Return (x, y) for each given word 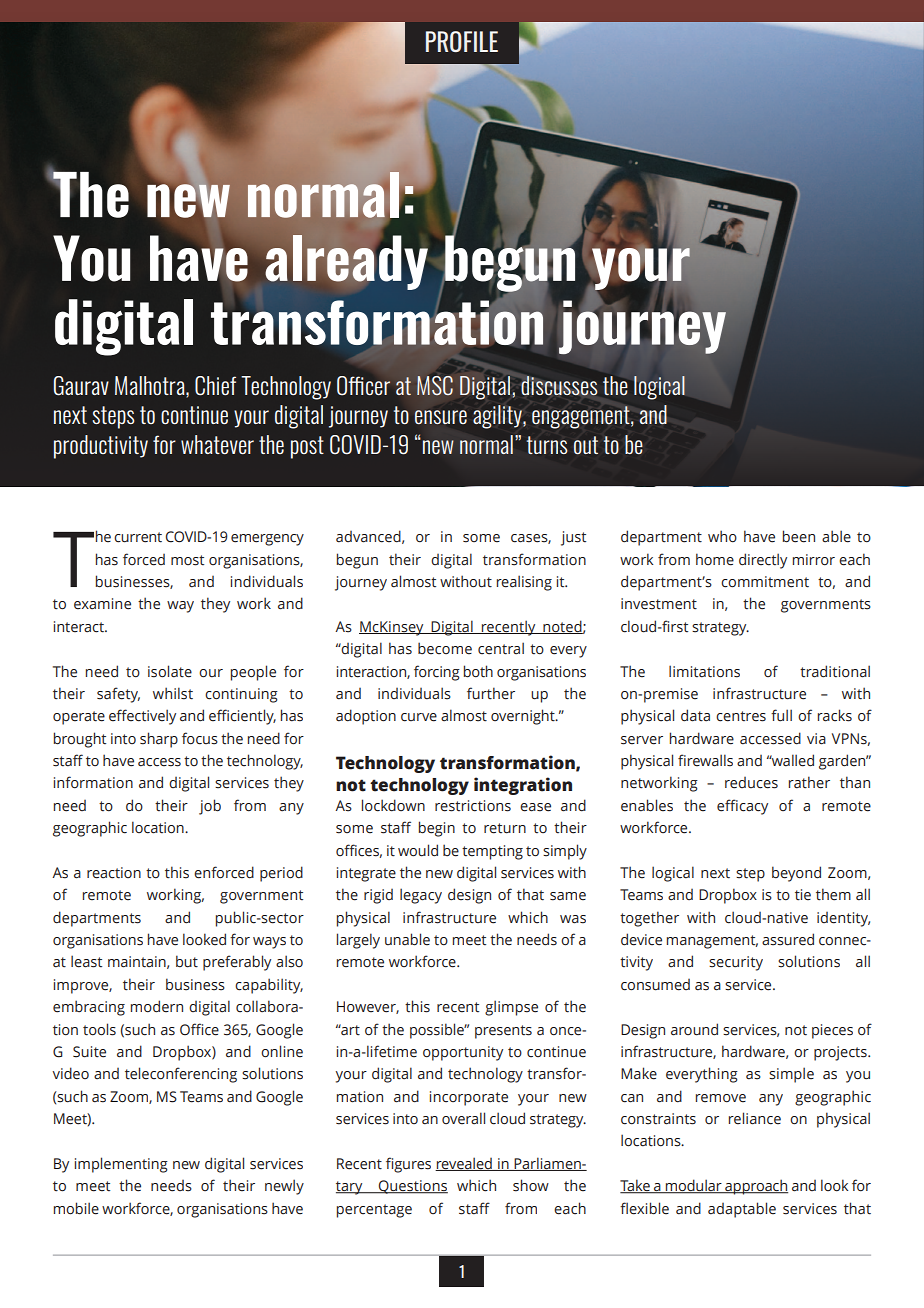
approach (755, 1187)
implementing (121, 1165)
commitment (765, 582)
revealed (464, 1164)
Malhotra (151, 385)
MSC (435, 385)
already (346, 261)
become (445, 648)
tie (803, 895)
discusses (559, 386)
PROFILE (462, 41)
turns (547, 445)
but (187, 961)
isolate (170, 671)
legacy (421, 896)
